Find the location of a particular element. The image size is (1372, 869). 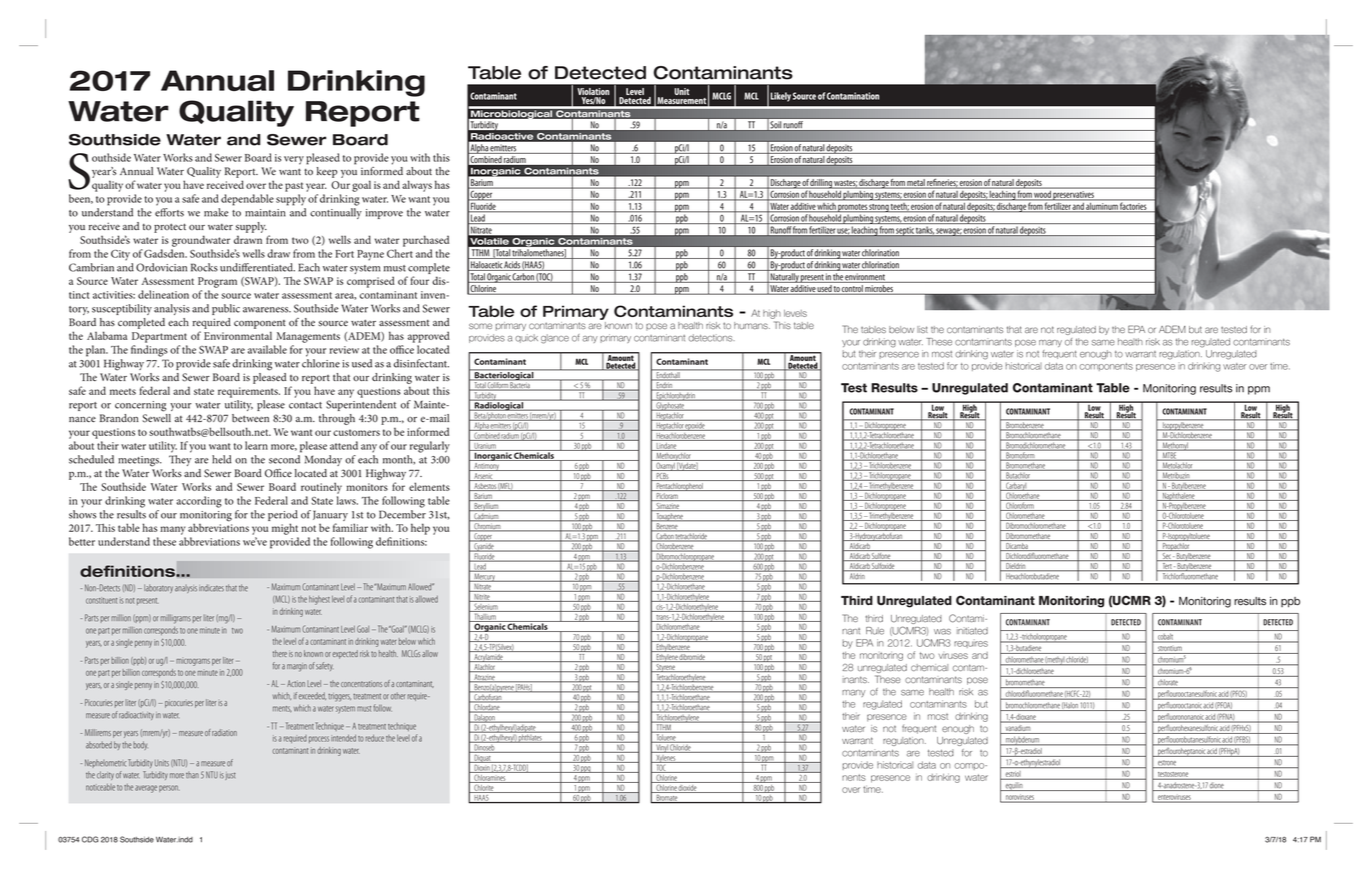

public is located at coordinates (226, 309).
